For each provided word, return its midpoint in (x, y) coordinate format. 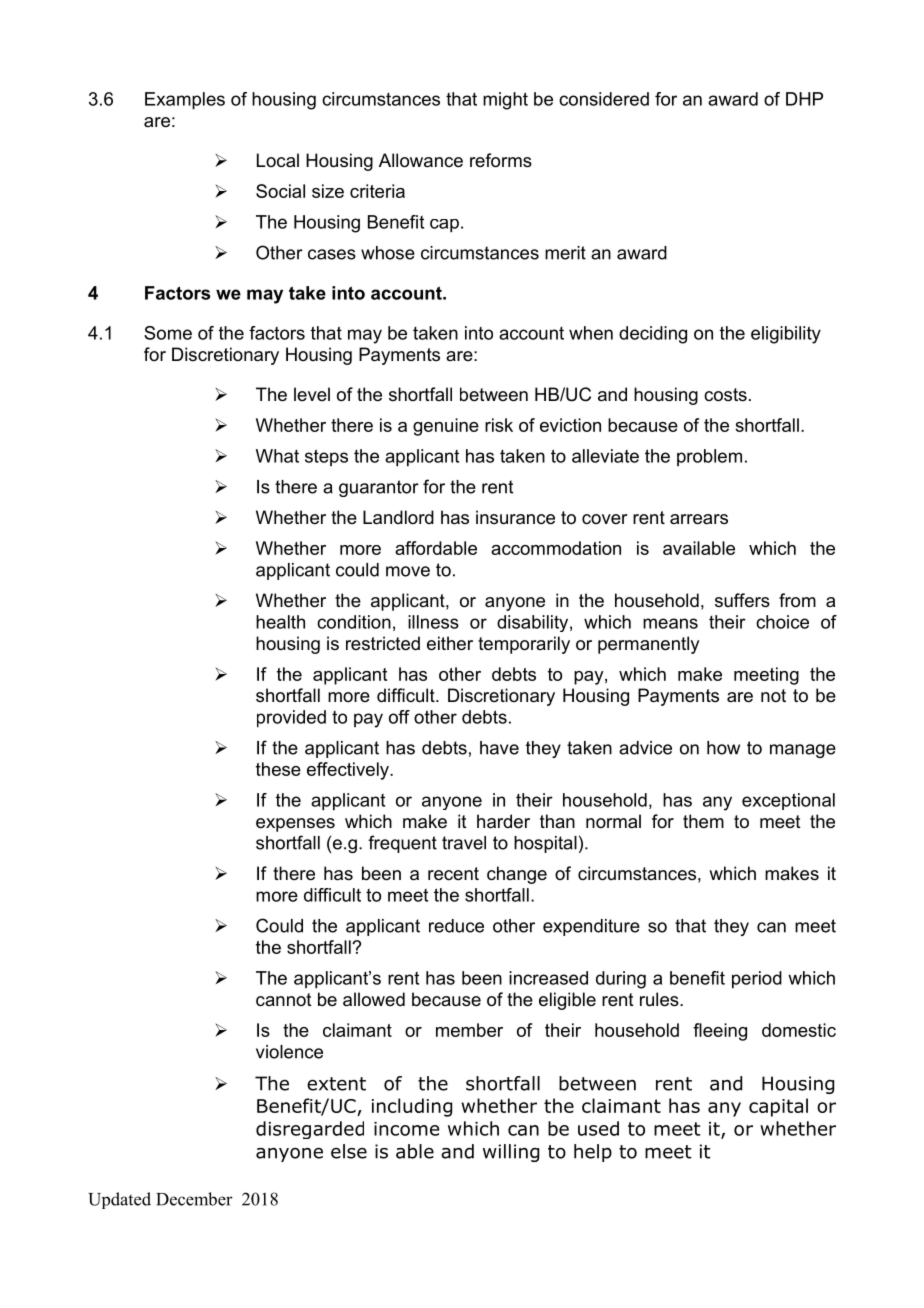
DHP (804, 99)
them (703, 821)
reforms (501, 160)
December (194, 1199)
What (277, 456)
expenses (295, 825)
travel (464, 843)
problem (709, 457)
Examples (185, 101)
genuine (446, 427)
